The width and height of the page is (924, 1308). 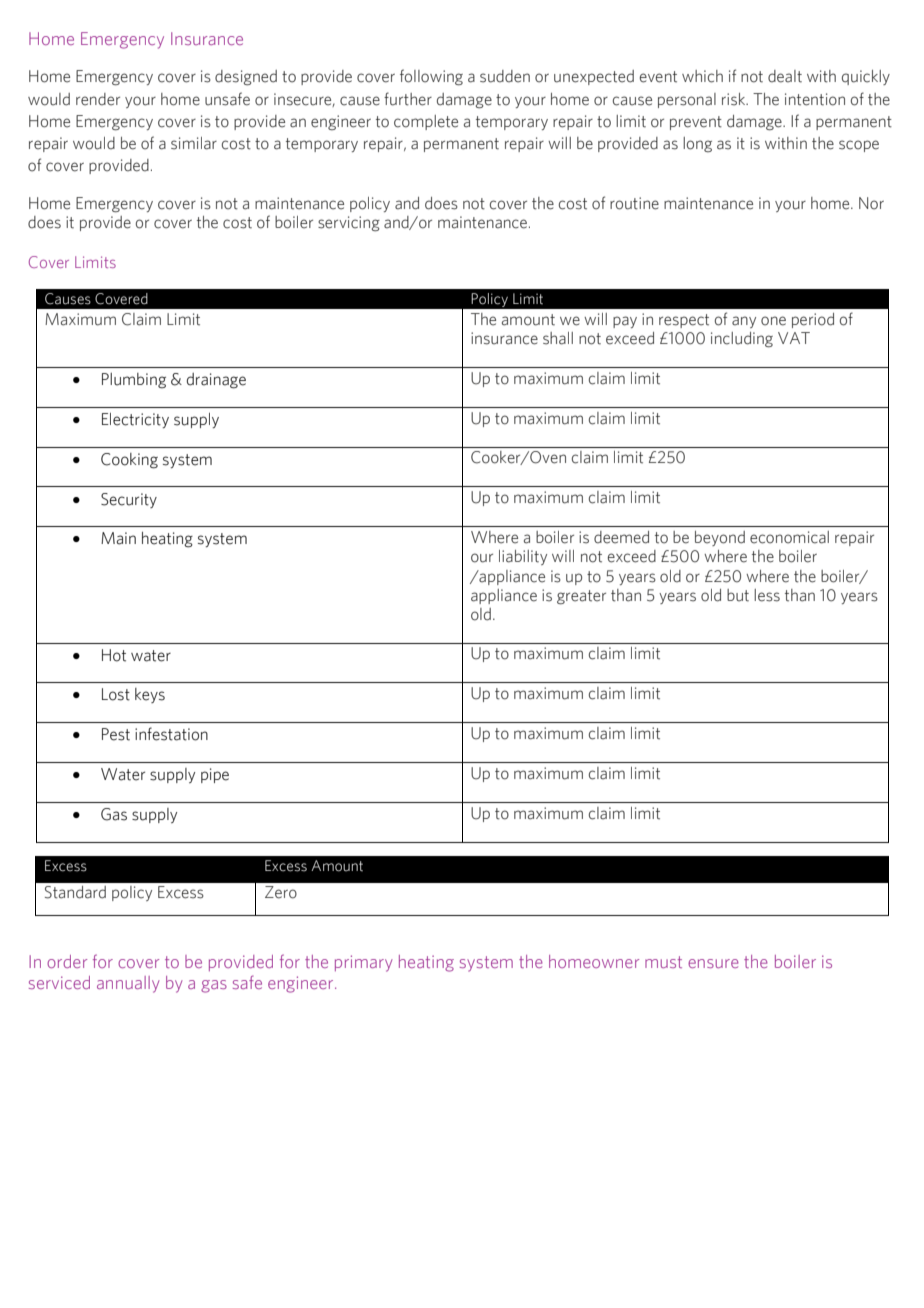 What do you see at coordinates (558, 338) in the page?
I see `shall` at bounding box center [558, 338].
